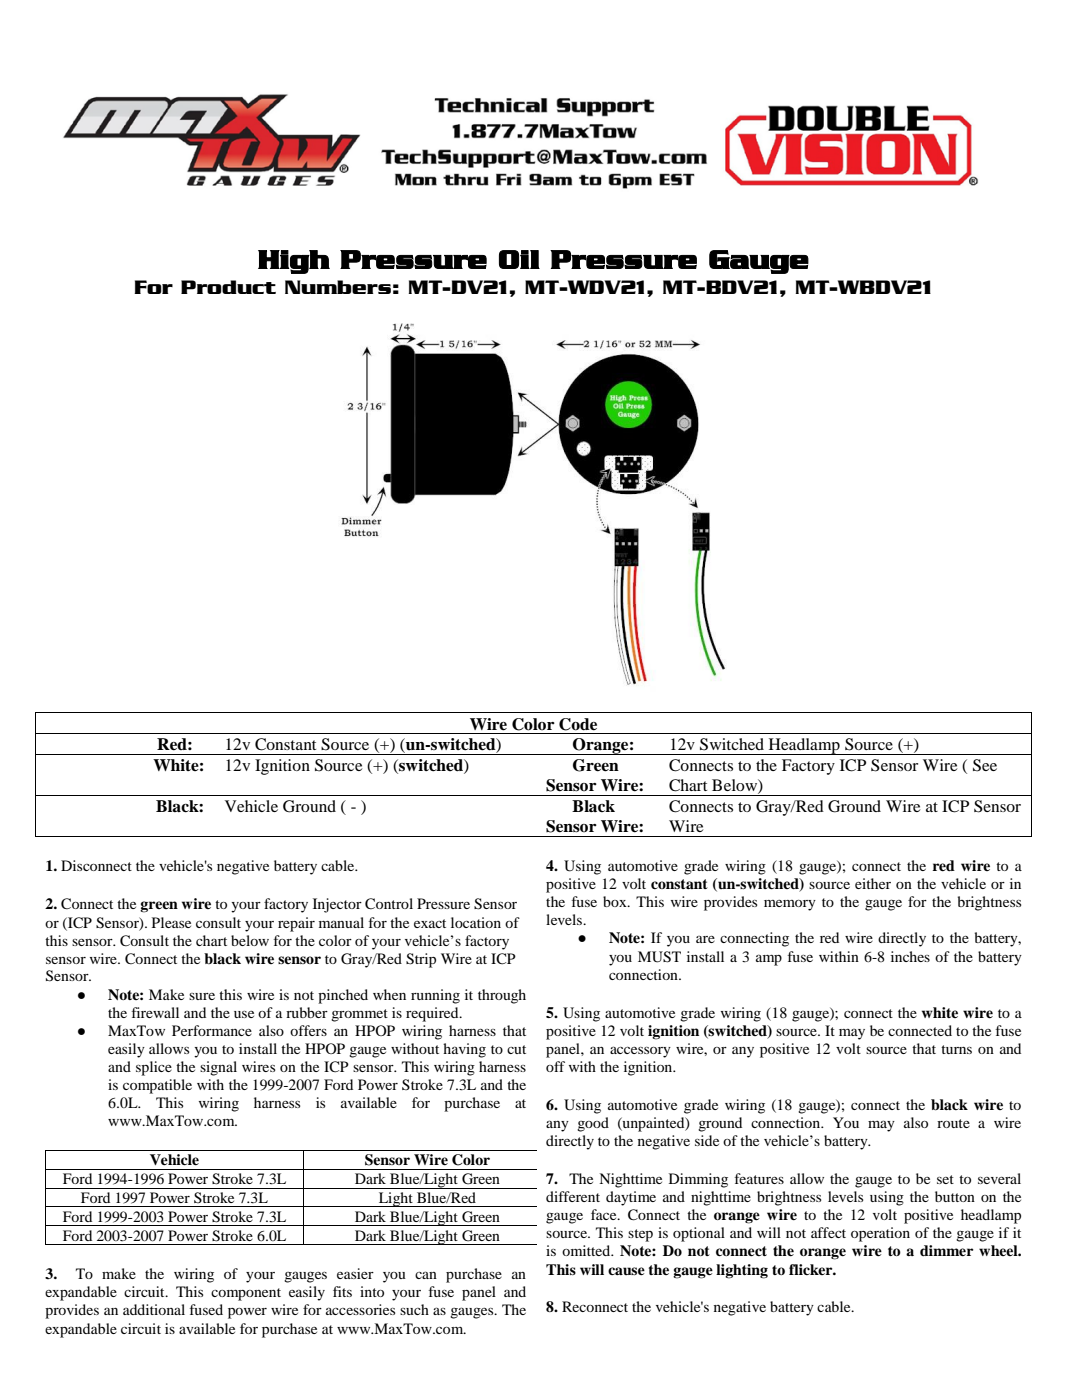 This screenshot has width=1067, height=1380. What do you see at coordinates (228, 287) in the screenshot?
I see `Product` at bounding box center [228, 287].
